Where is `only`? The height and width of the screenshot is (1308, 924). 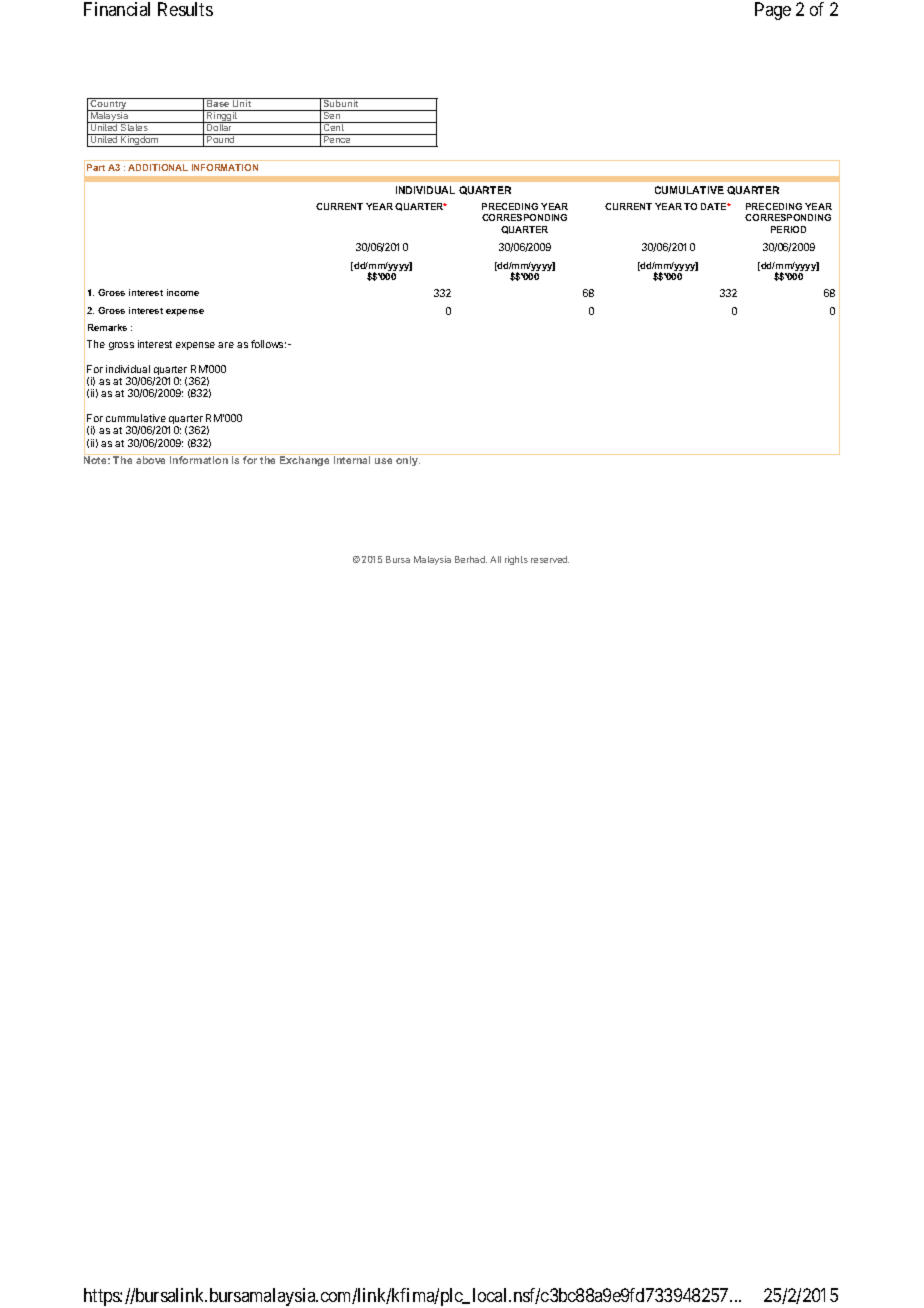
only is located at coordinates (407, 460).
